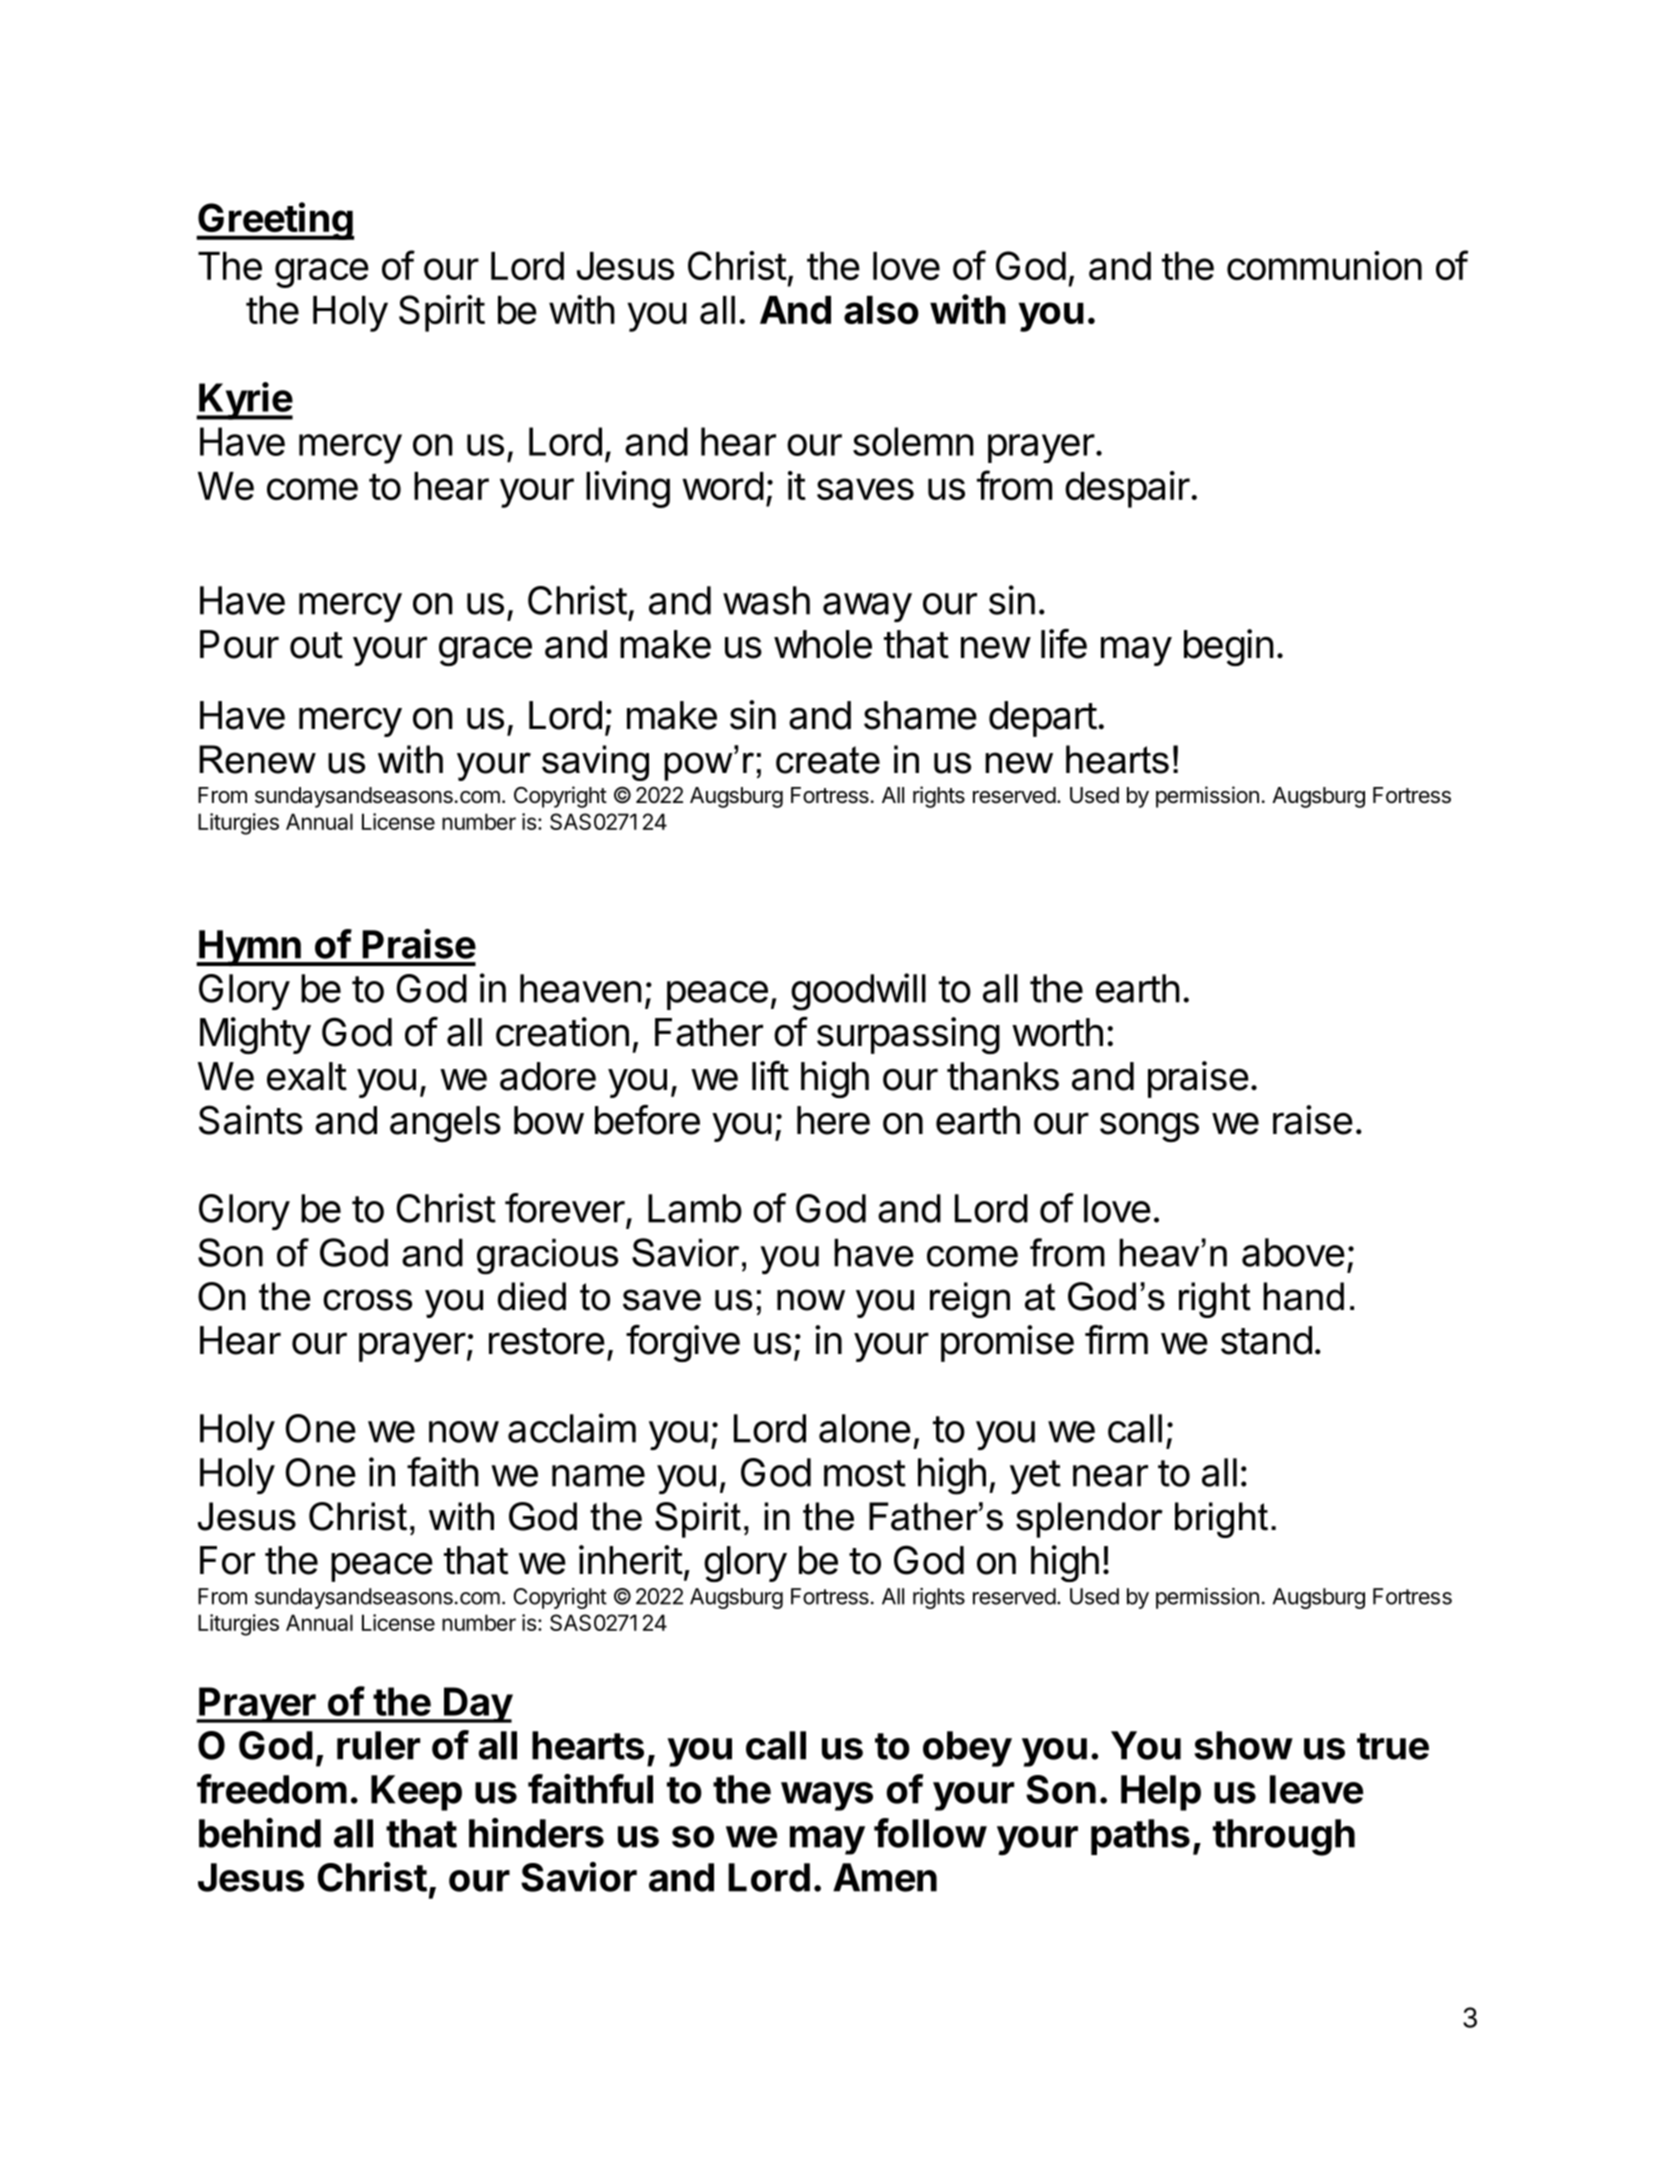 This image has height=2164, width=1672. Describe the element at coordinates (827, 1796) in the image. I see `ways` at that location.
